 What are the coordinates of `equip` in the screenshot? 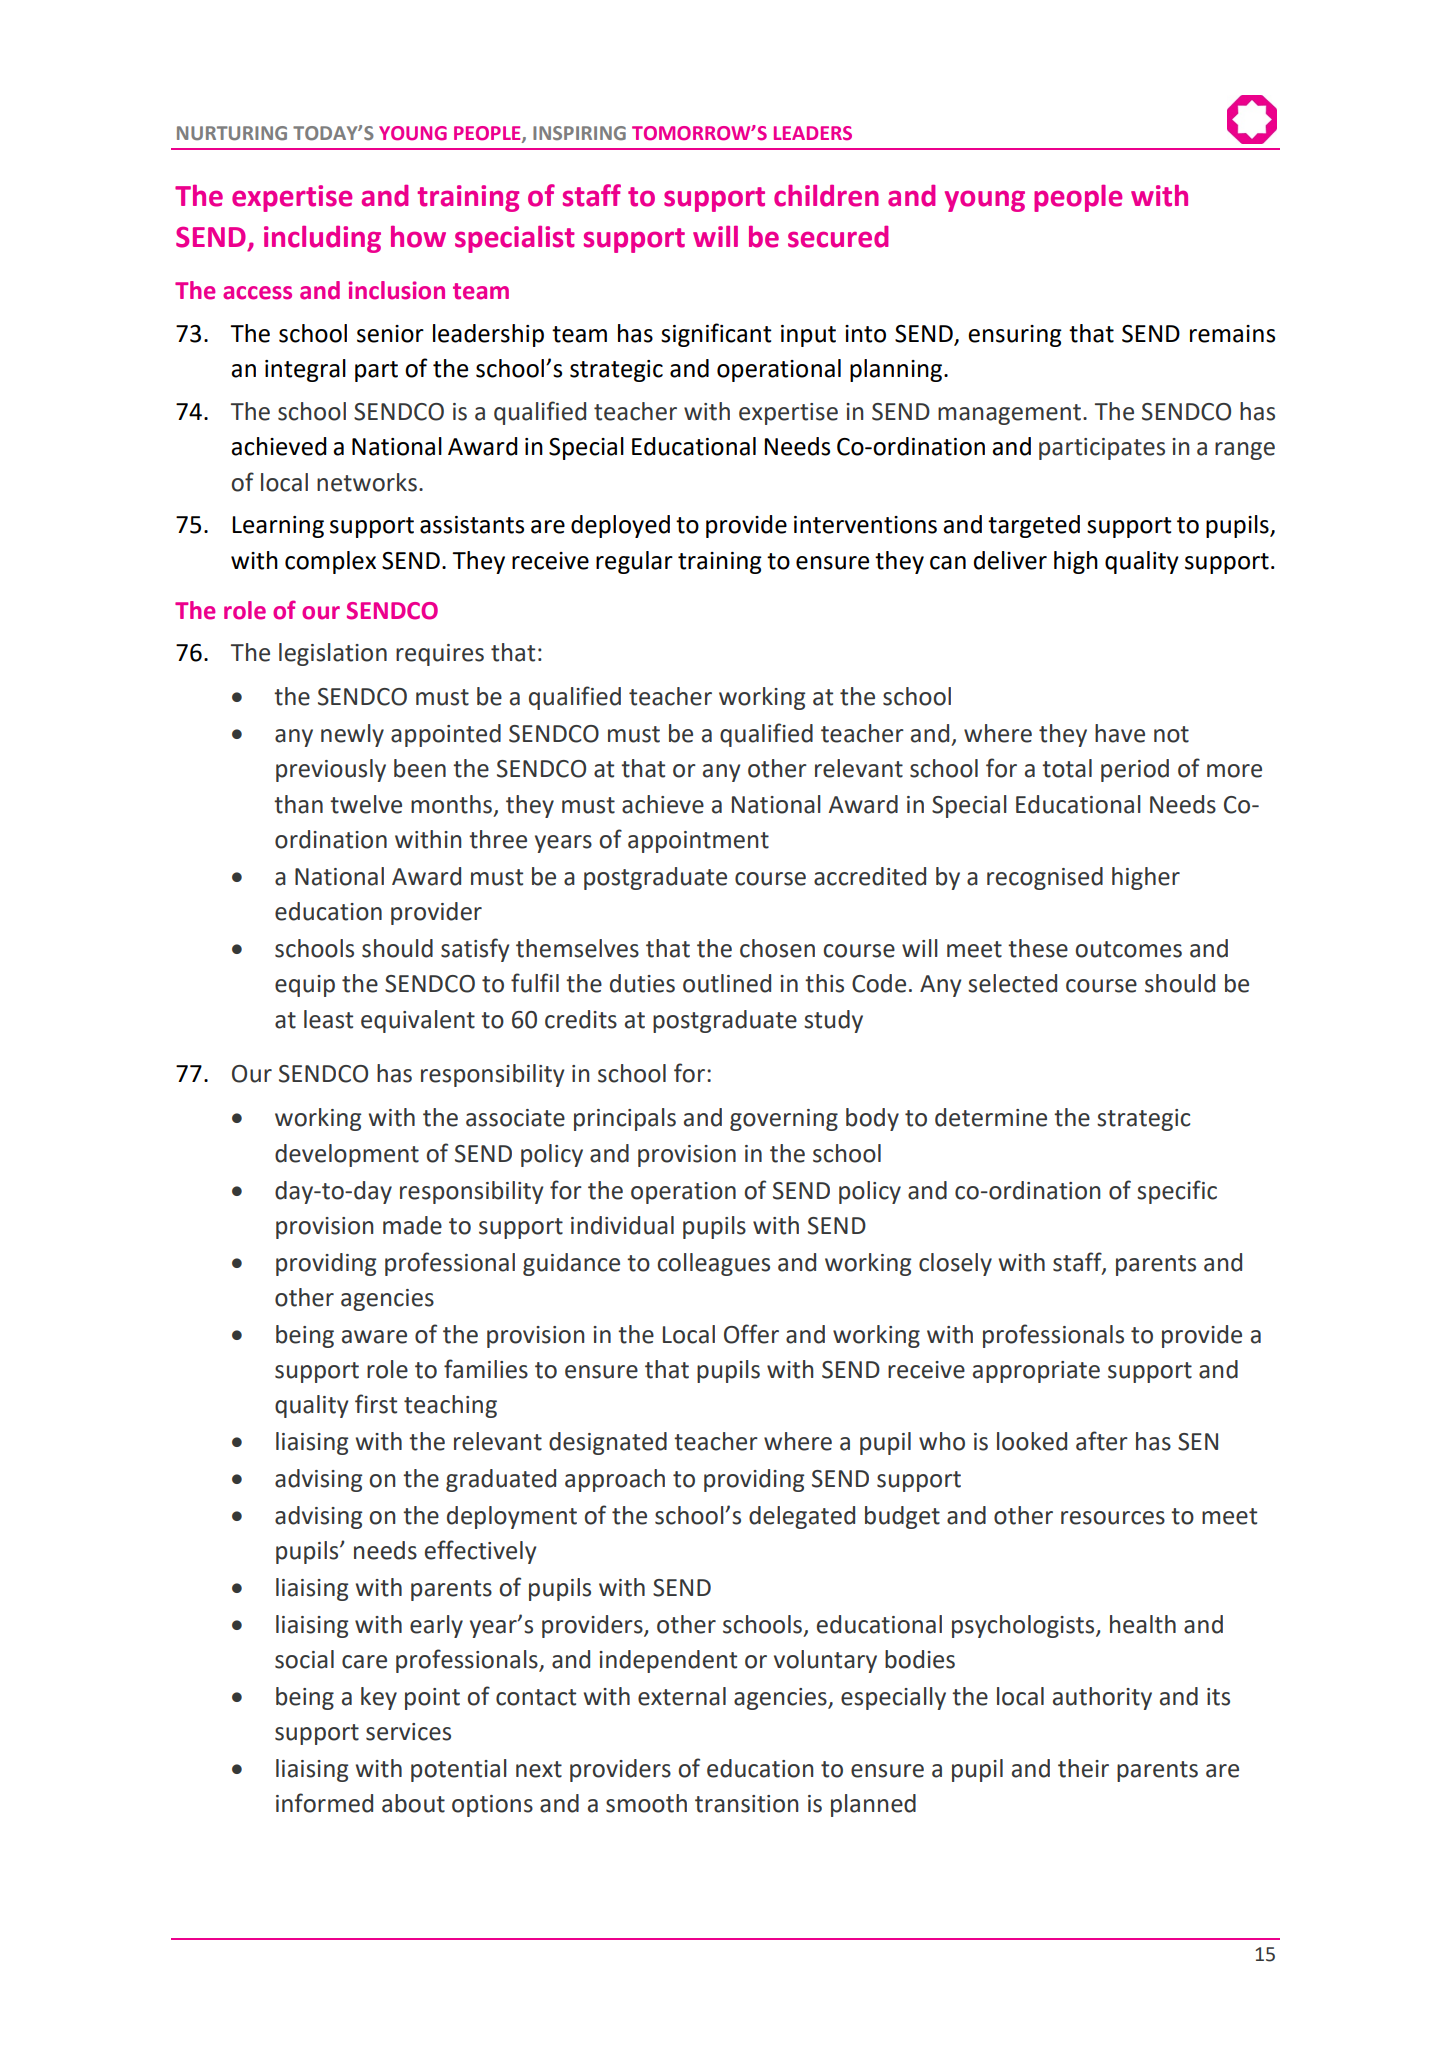 It's located at (305, 986).
